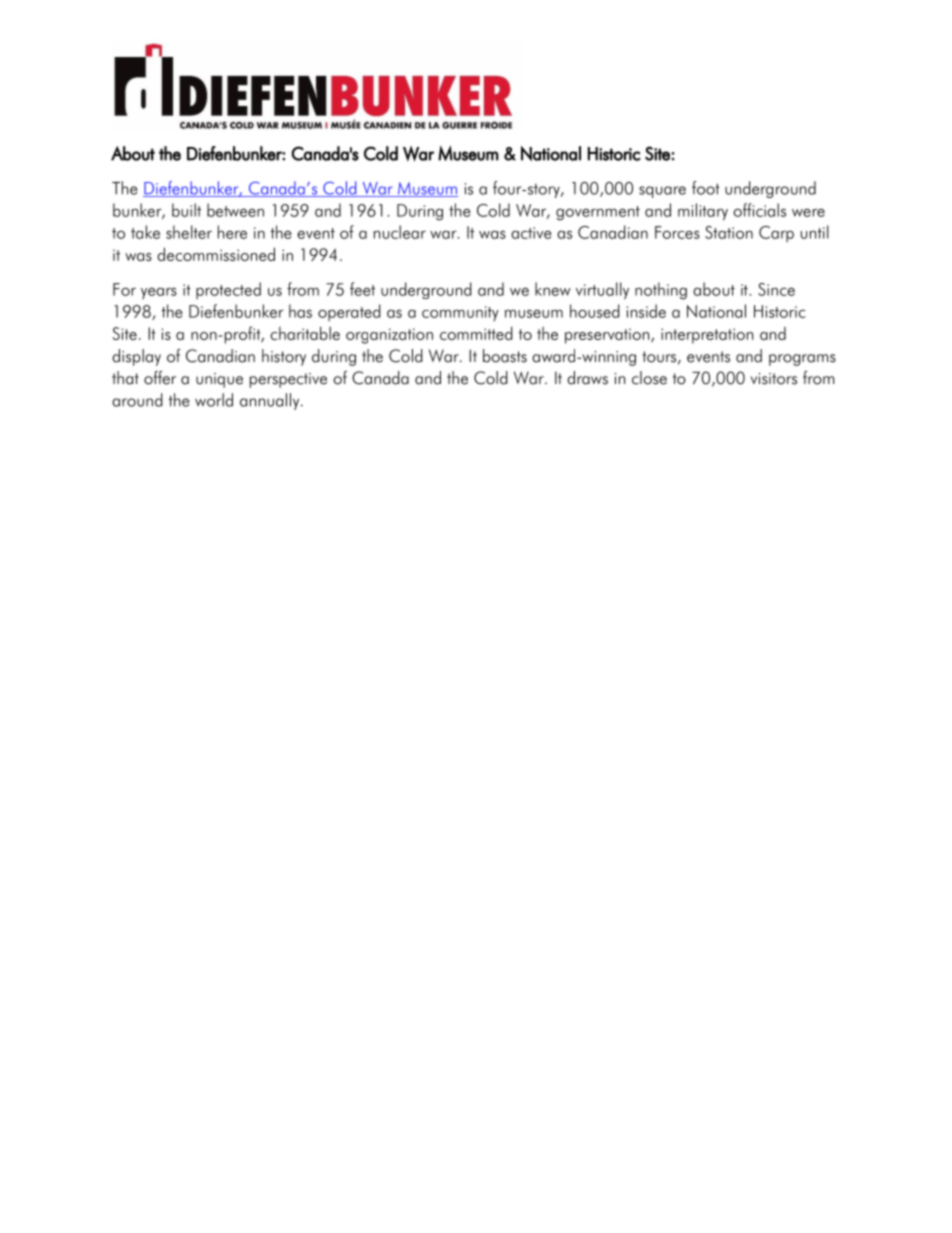 This image has height=1233, width=952. Describe the element at coordinates (228, 290) in the image. I see `protected` at that location.
